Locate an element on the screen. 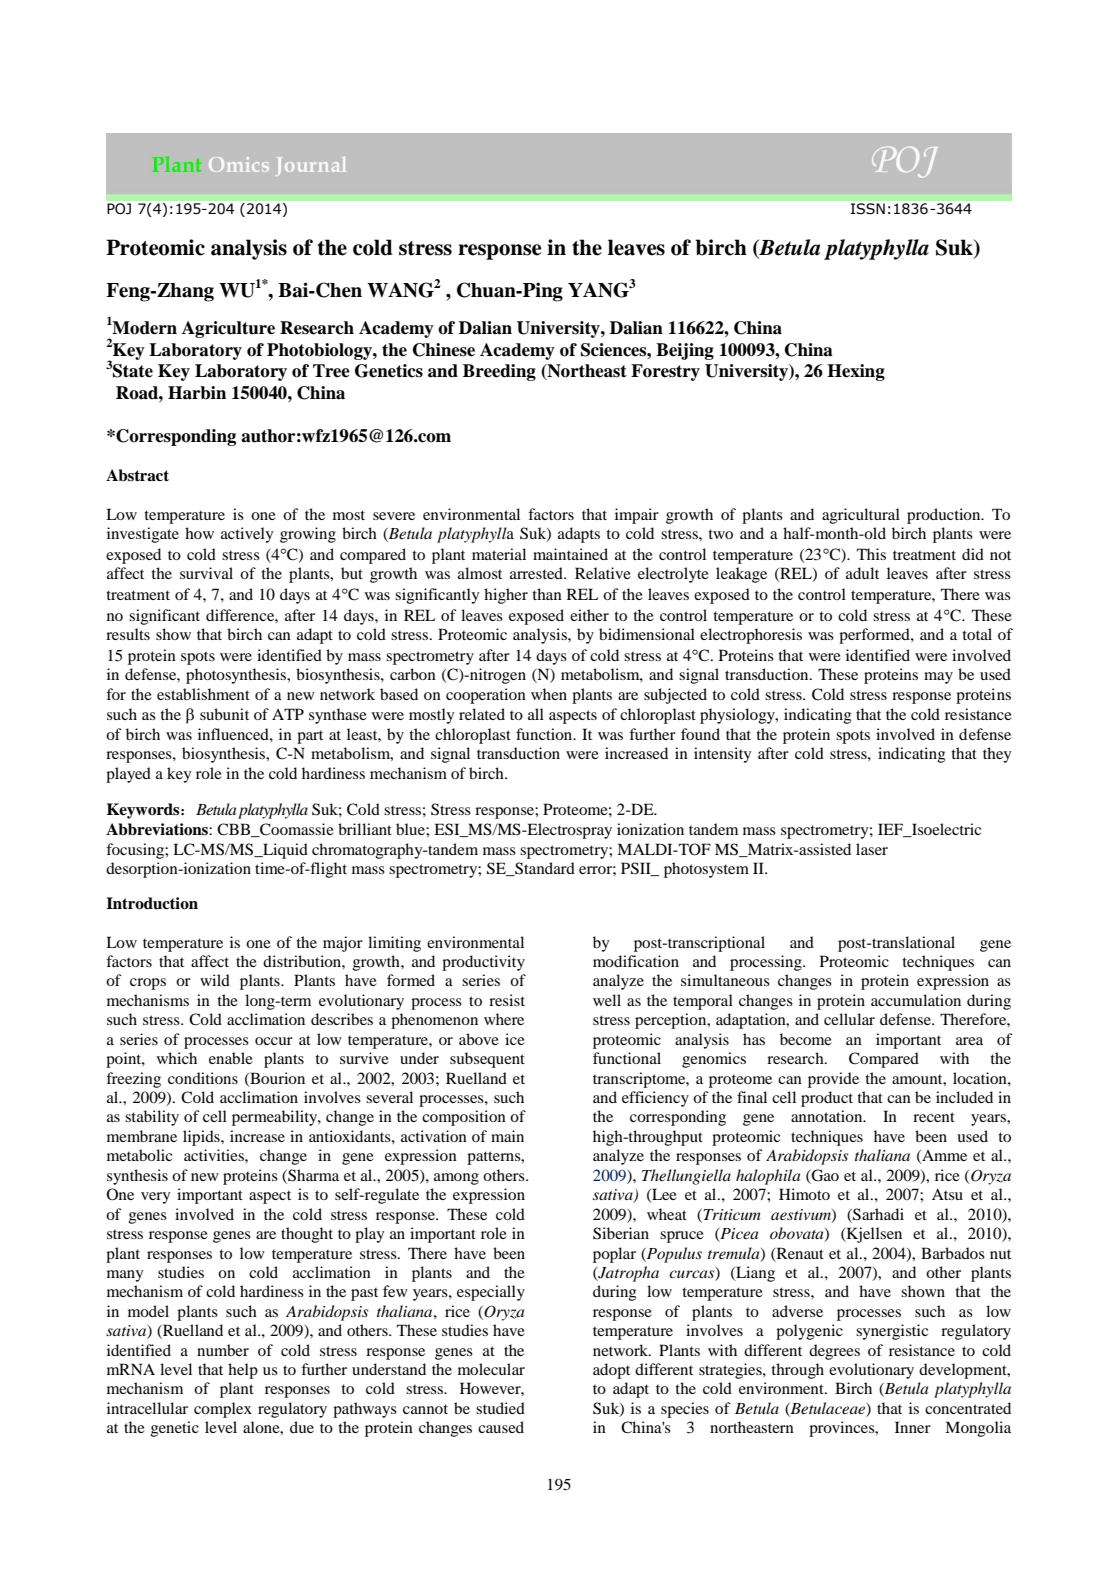  Agriculture is located at coordinates (228, 329).
